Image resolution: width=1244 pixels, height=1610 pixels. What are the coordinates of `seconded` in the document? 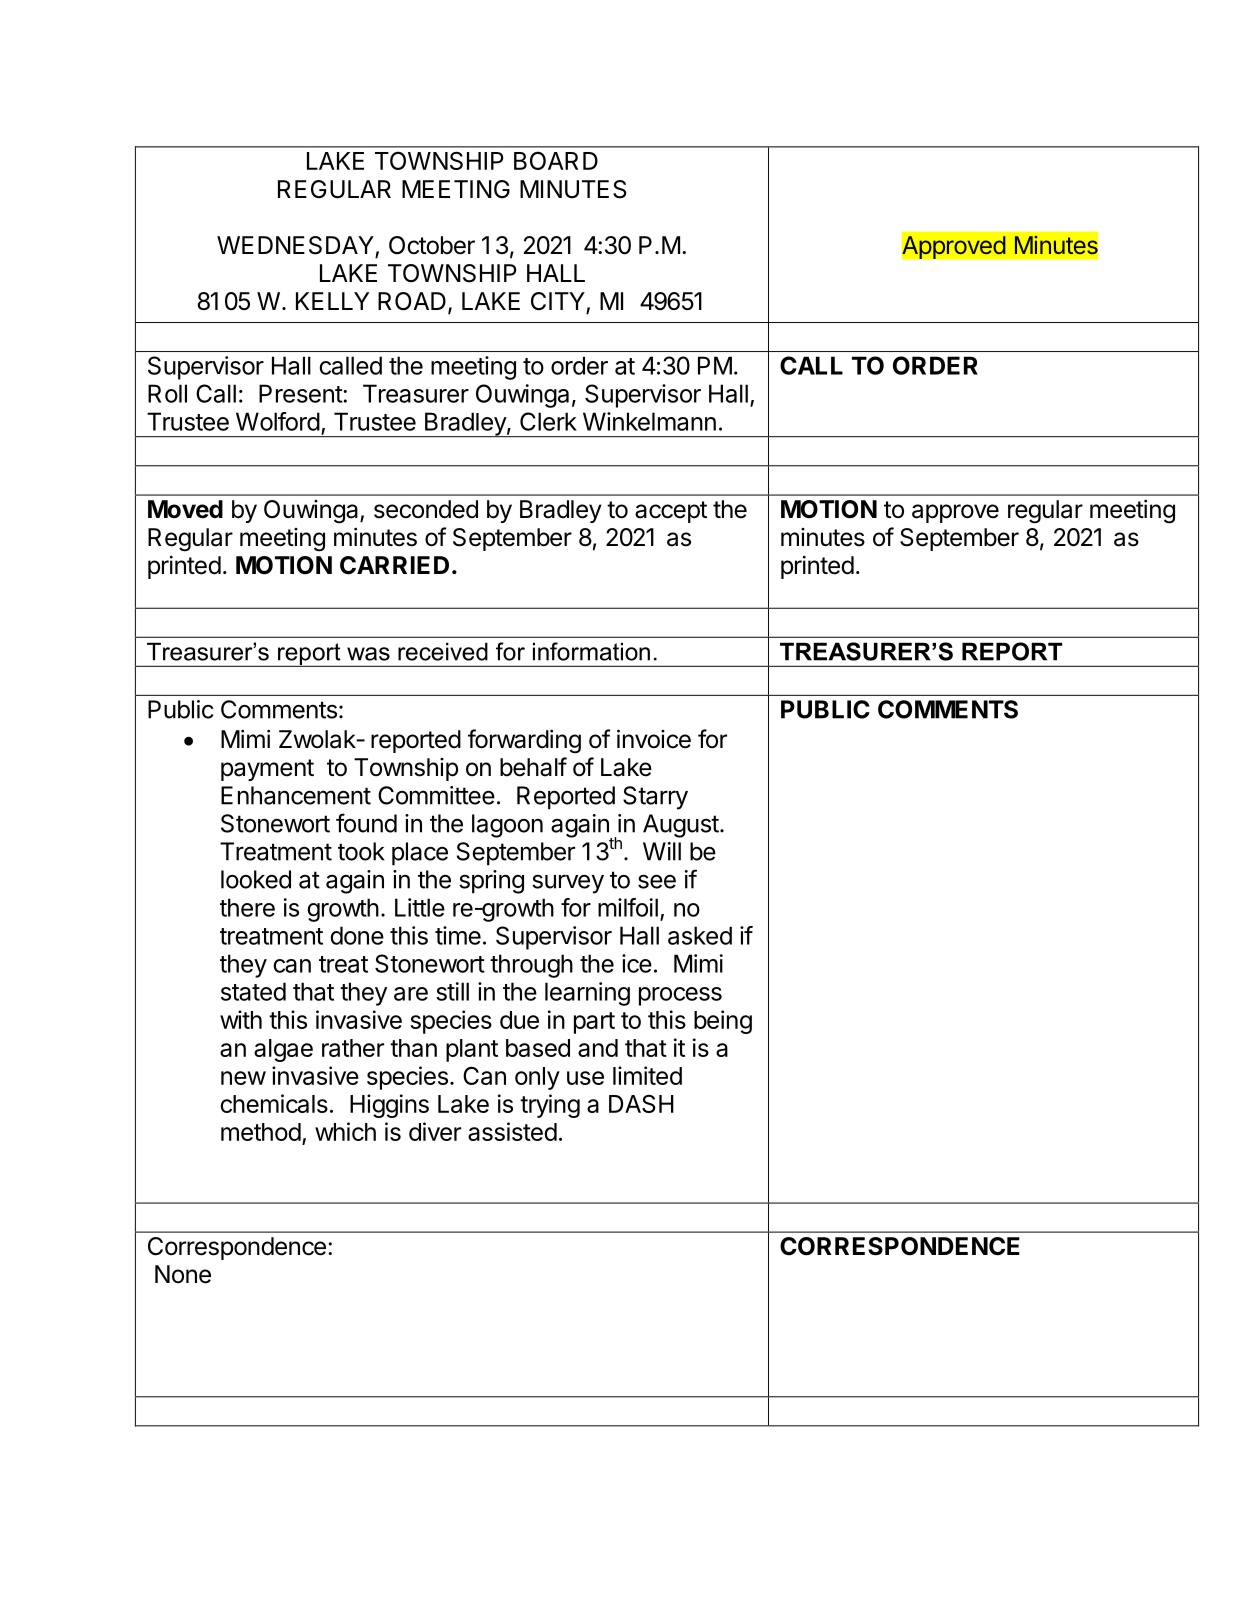 It's located at (426, 509).
